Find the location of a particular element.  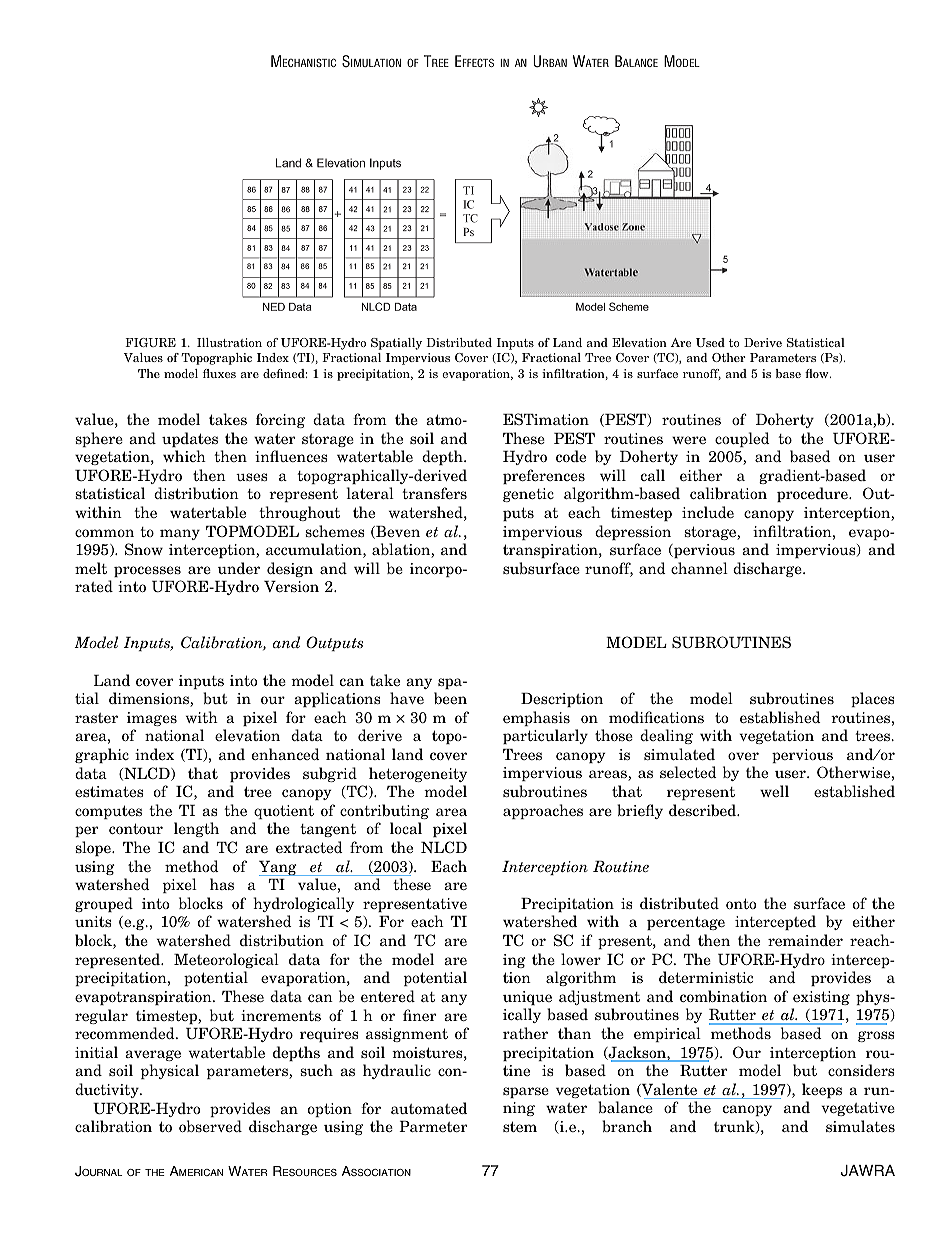

fluxes is located at coordinates (219, 373).
